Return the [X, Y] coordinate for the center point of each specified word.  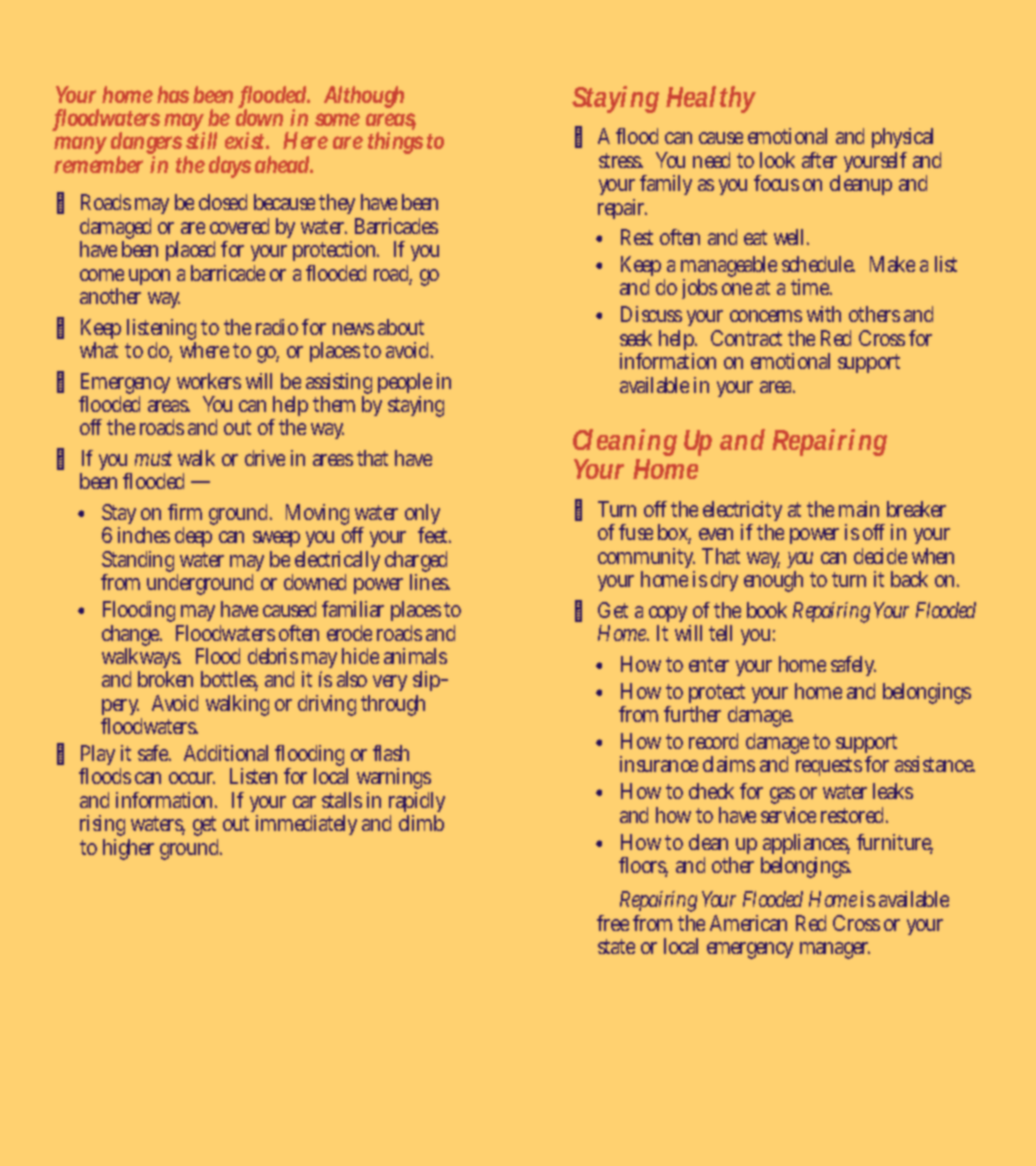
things [395, 143]
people [405, 385]
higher [128, 849]
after [819, 160]
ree [615, 925]
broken [165, 679]
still [201, 140]
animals [415, 656]
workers [209, 381]
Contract [746, 338]
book [767, 610]
